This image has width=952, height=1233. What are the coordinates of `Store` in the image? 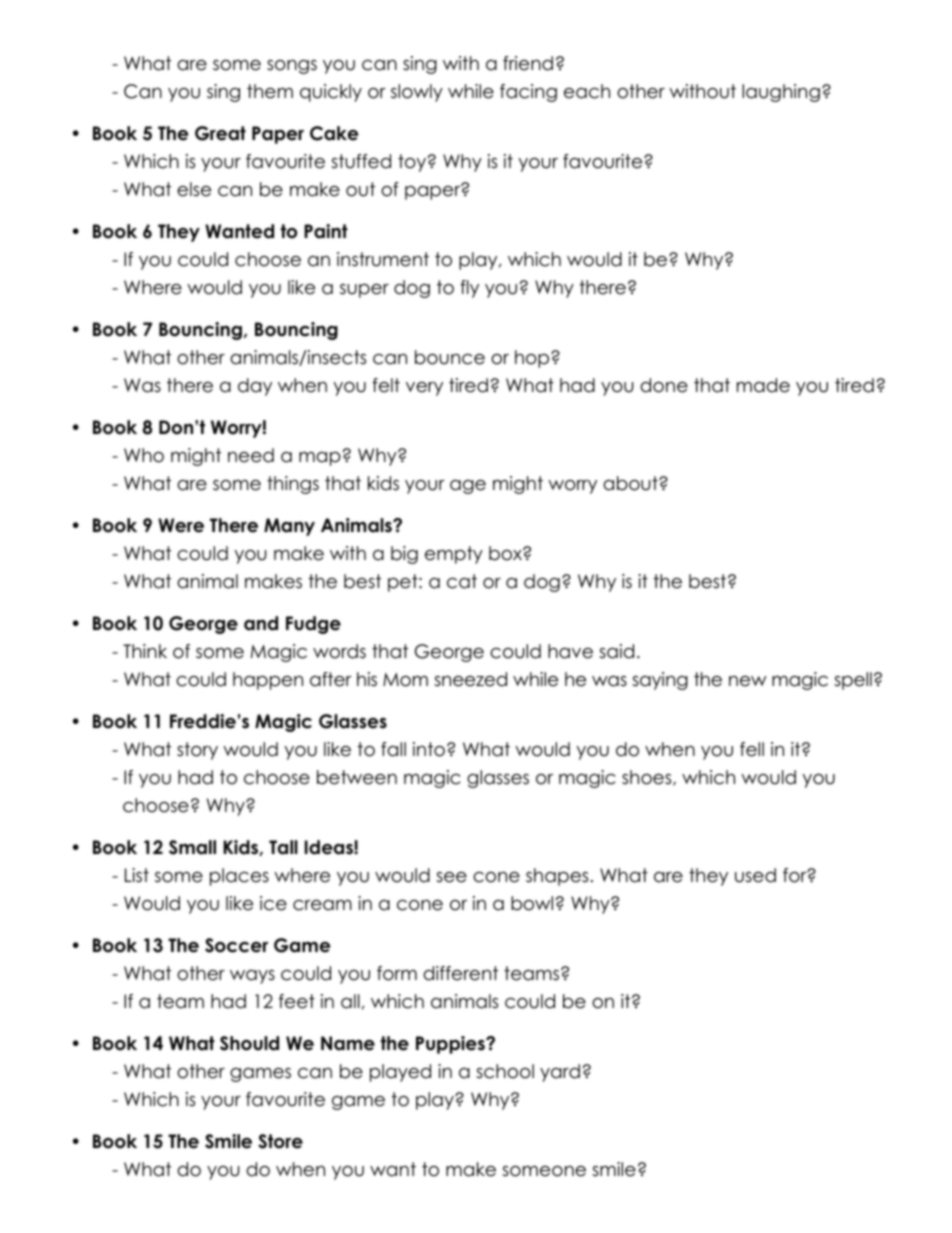 It's located at (280, 1141).
